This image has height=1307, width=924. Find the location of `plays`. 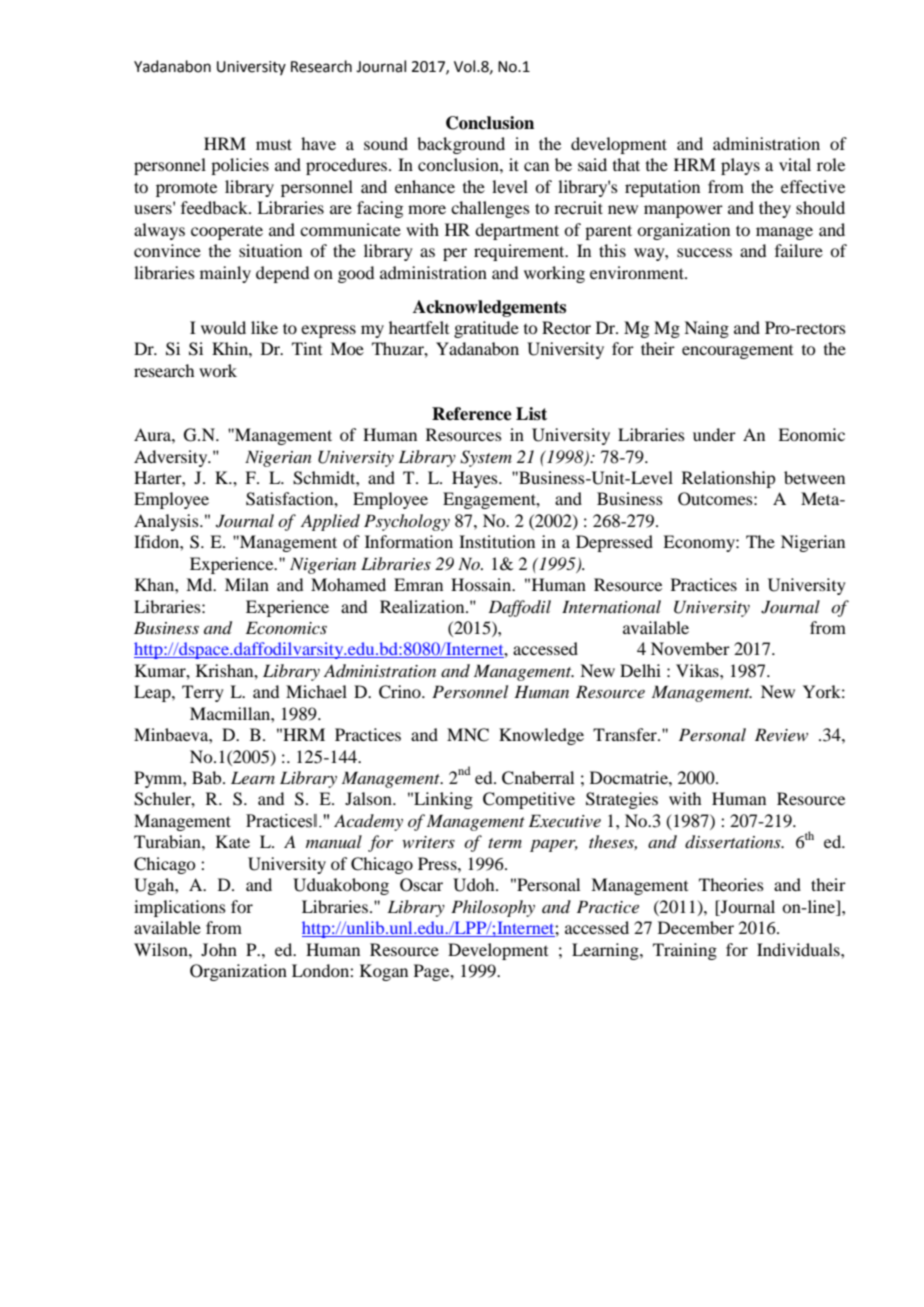

plays is located at coordinates (740, 166).
